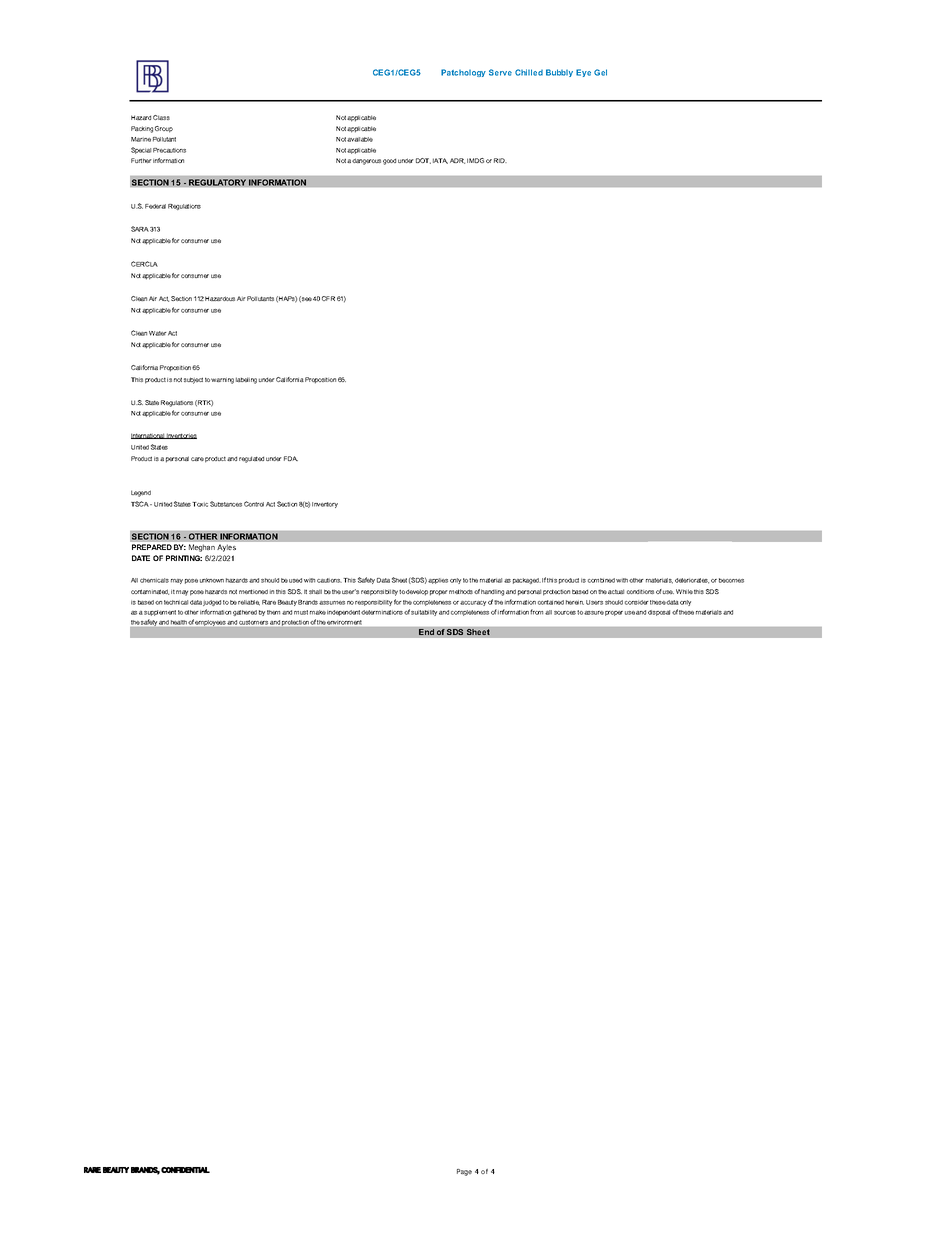 Image resolution: width=952 pixels, height=1233 pixels. What do you see at coordinates (424, 613) in the page?
I see `suitability` at bounding box center [424, 613].
